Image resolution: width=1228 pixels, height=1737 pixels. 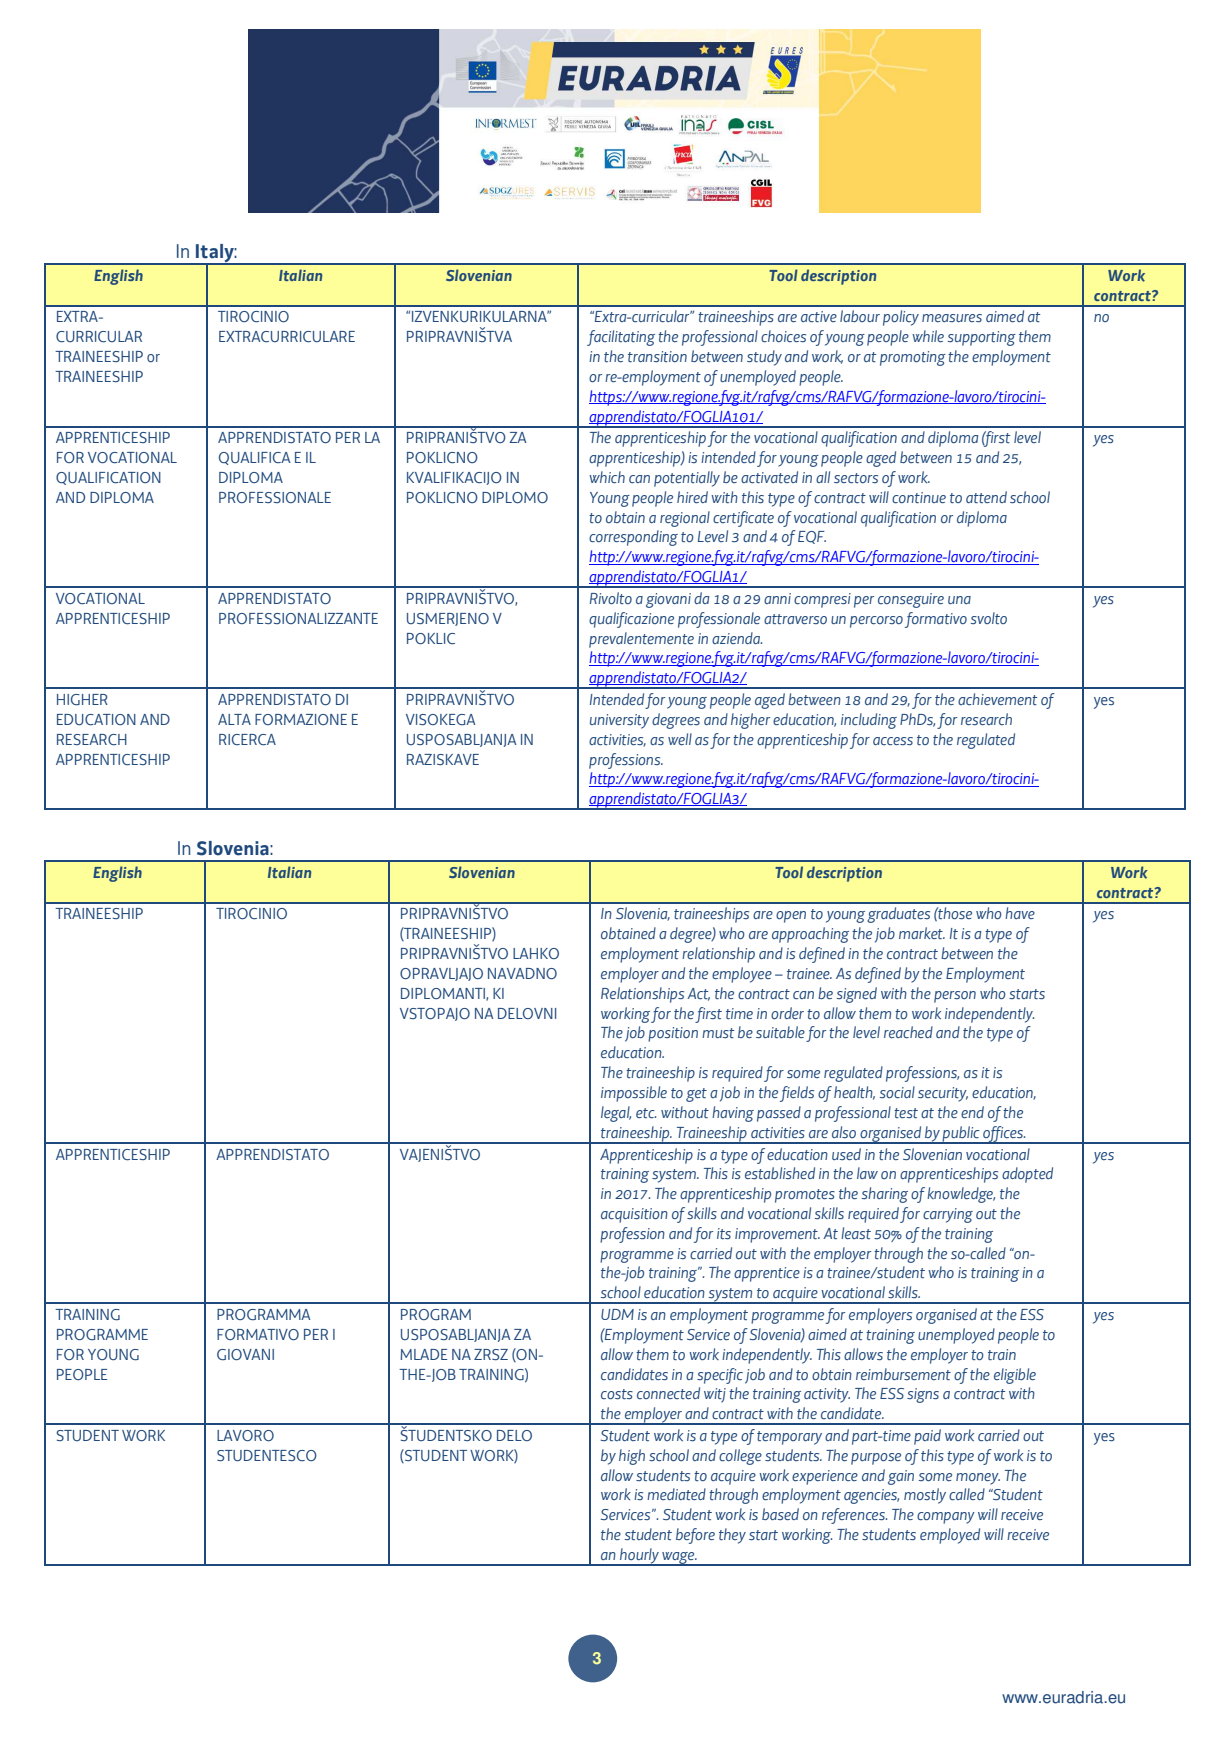 I want to click on ALTA, so click(x=234, y=719).
